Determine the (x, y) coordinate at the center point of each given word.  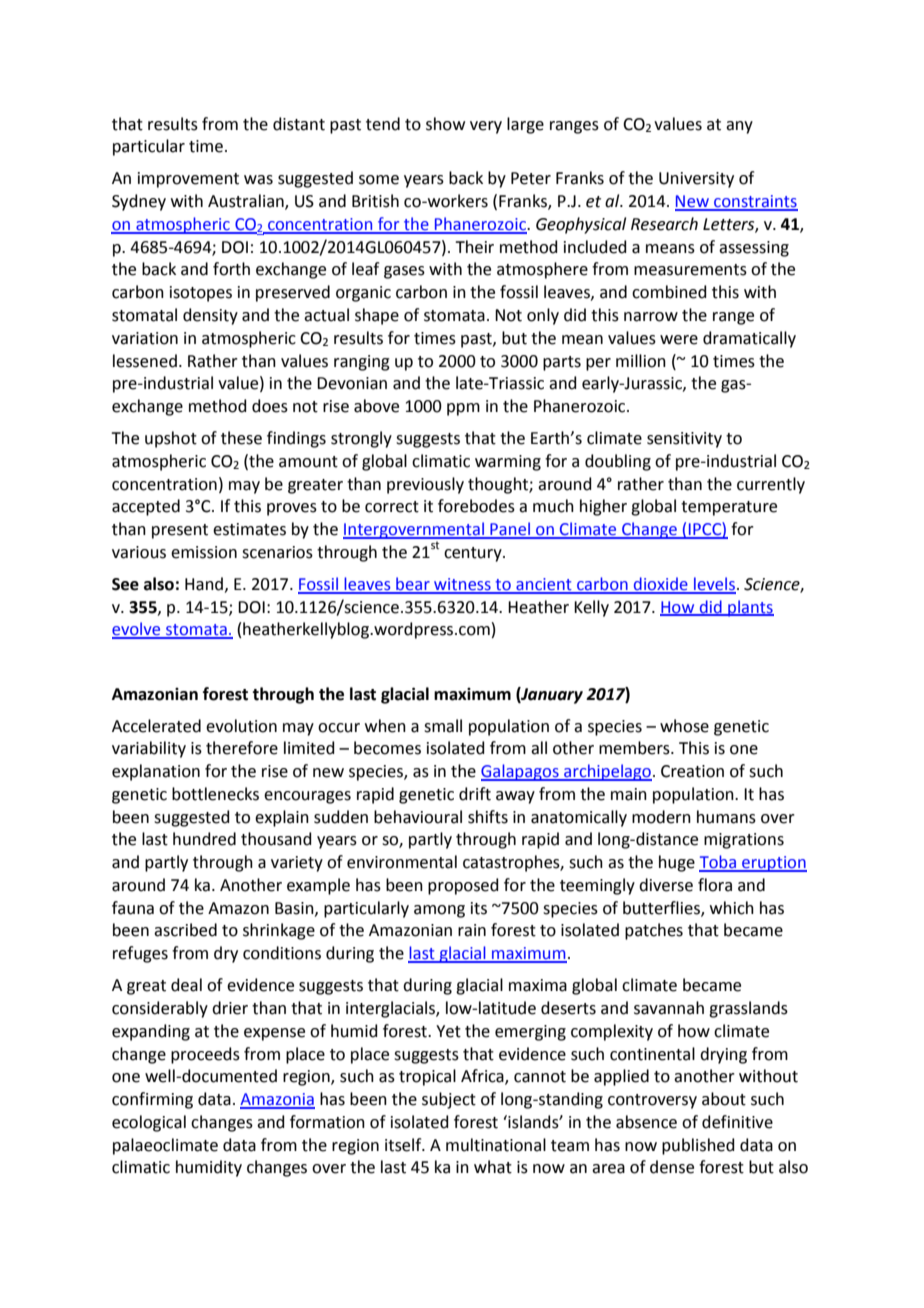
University (696, 180)
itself (404, 1145)
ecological (149, 1123)
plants (750, 608)
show (445, 124)
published (698, 1146)
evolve (137, 630)
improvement (188, 180)
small (443, 726)
